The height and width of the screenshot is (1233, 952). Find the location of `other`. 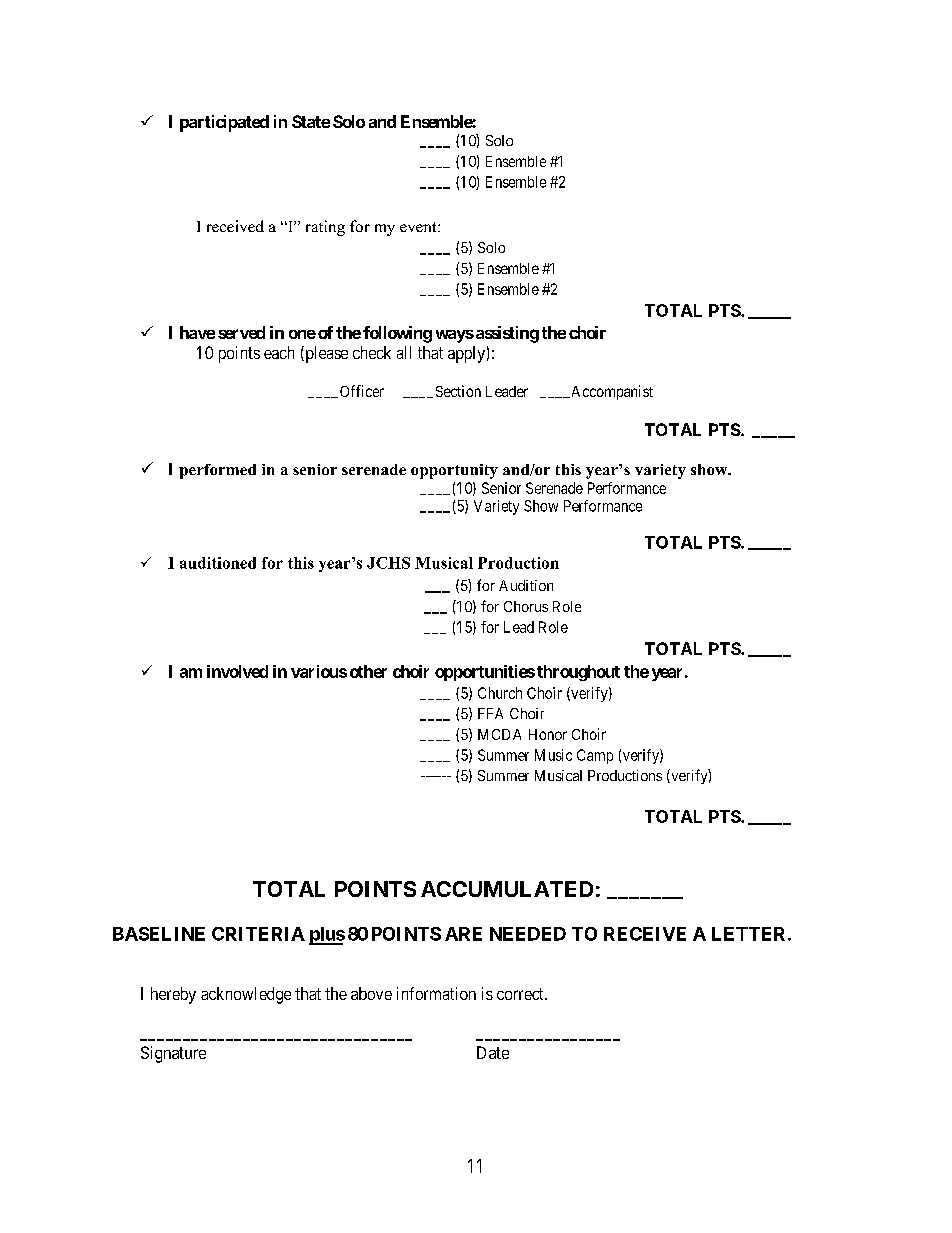

other is located at coordinates (368, 671).
